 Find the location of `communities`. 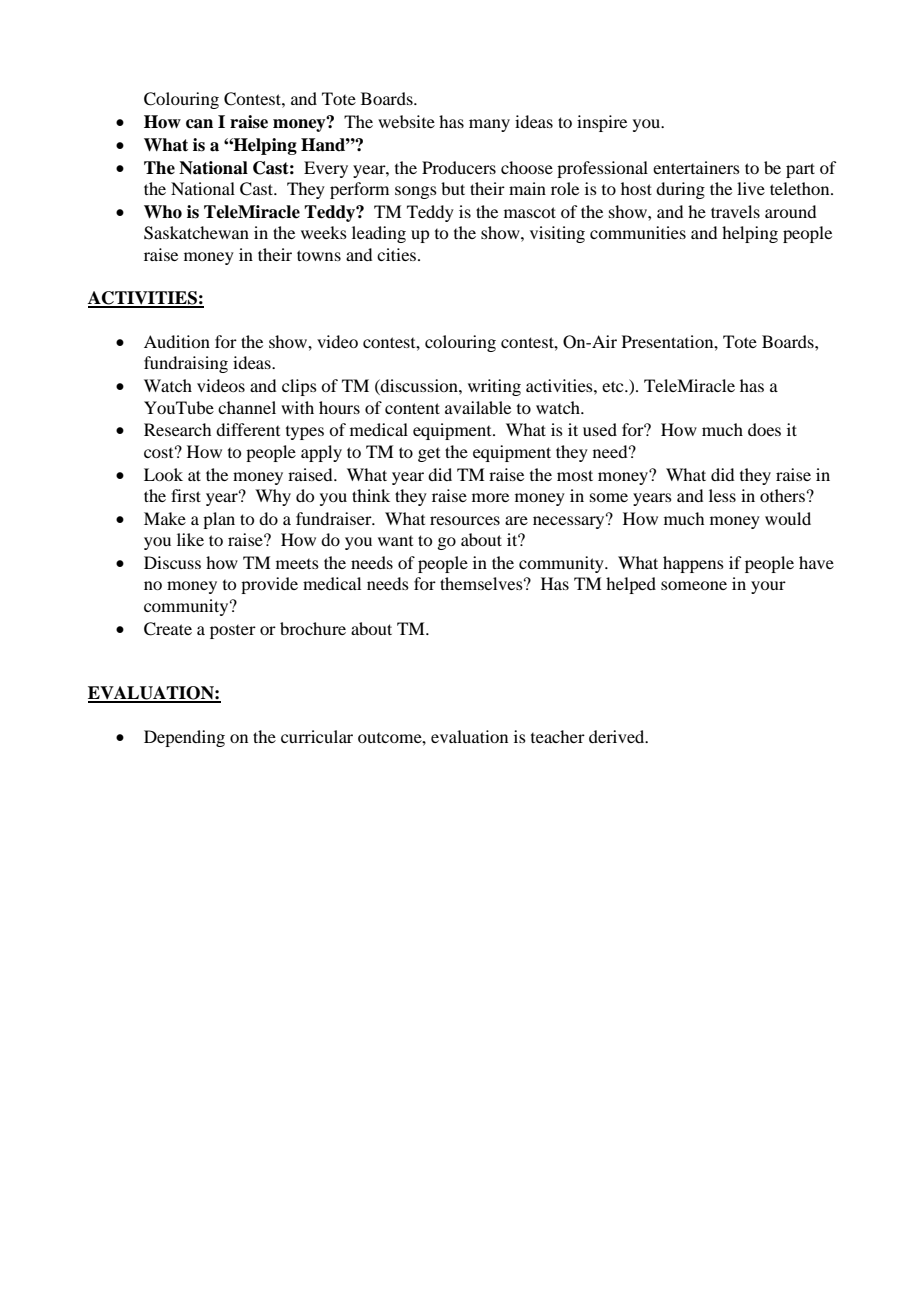

communities is located at coordinates (638, 232).
